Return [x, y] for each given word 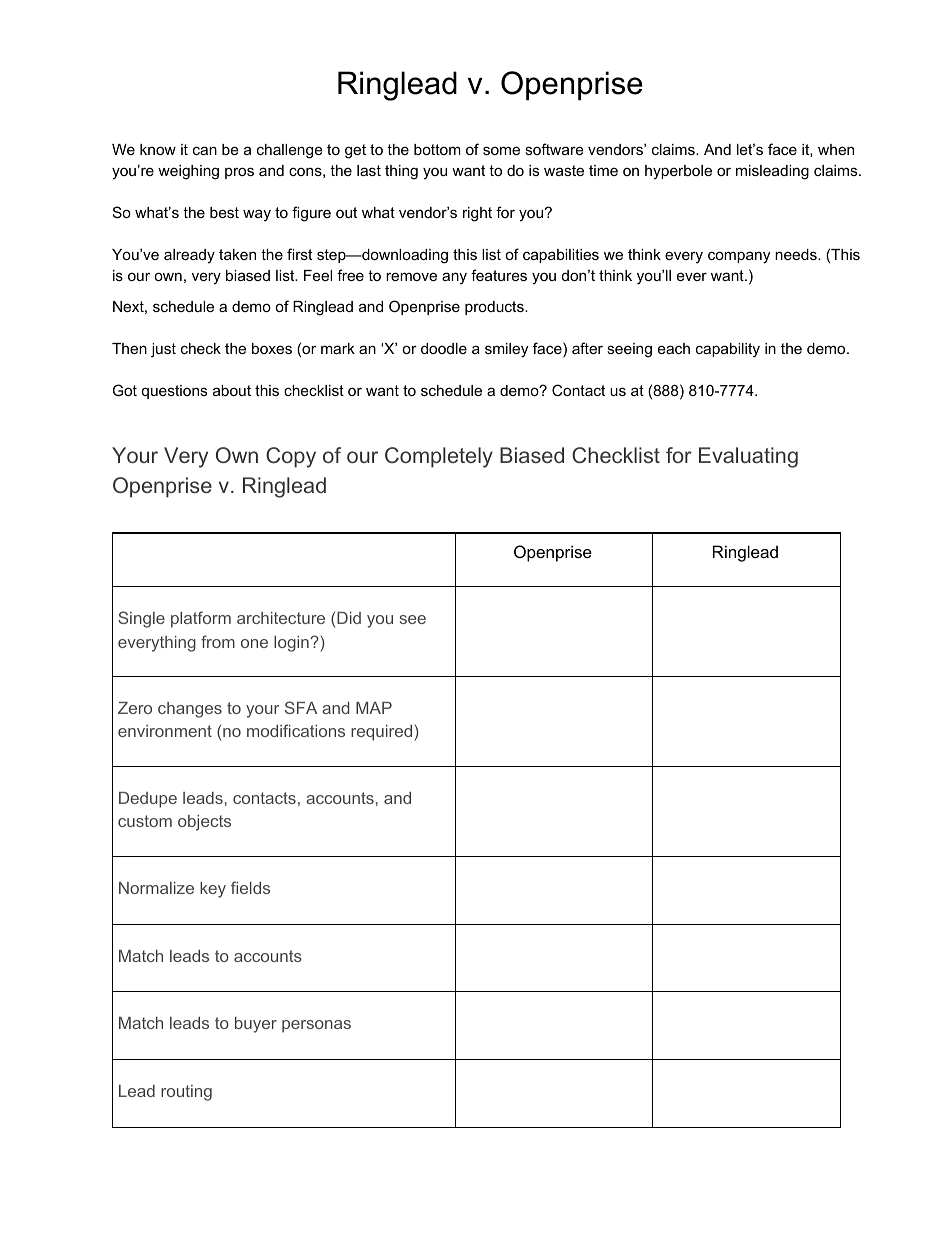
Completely [439, 457]
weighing [188, 172]
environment [165, 731]
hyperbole [678, 172]
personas [316, 1026]
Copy [291, 457]
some [501, 150]
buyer [256, 1025]
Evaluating [748, 457]
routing [186, 1093]
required [383, 733]
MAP [374, 708]
